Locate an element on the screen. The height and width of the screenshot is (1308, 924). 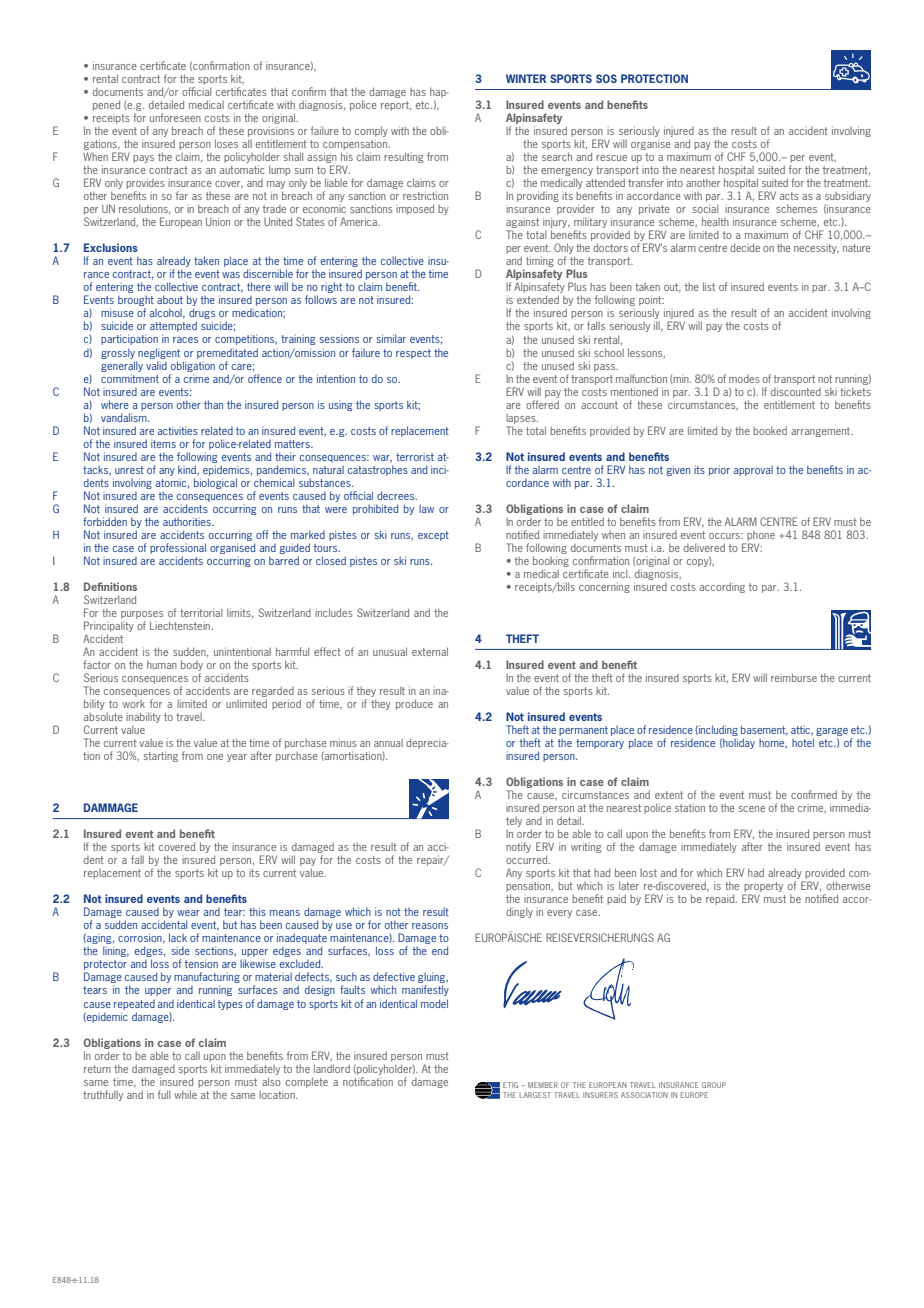
while is located at coordinates (185, 1094).
